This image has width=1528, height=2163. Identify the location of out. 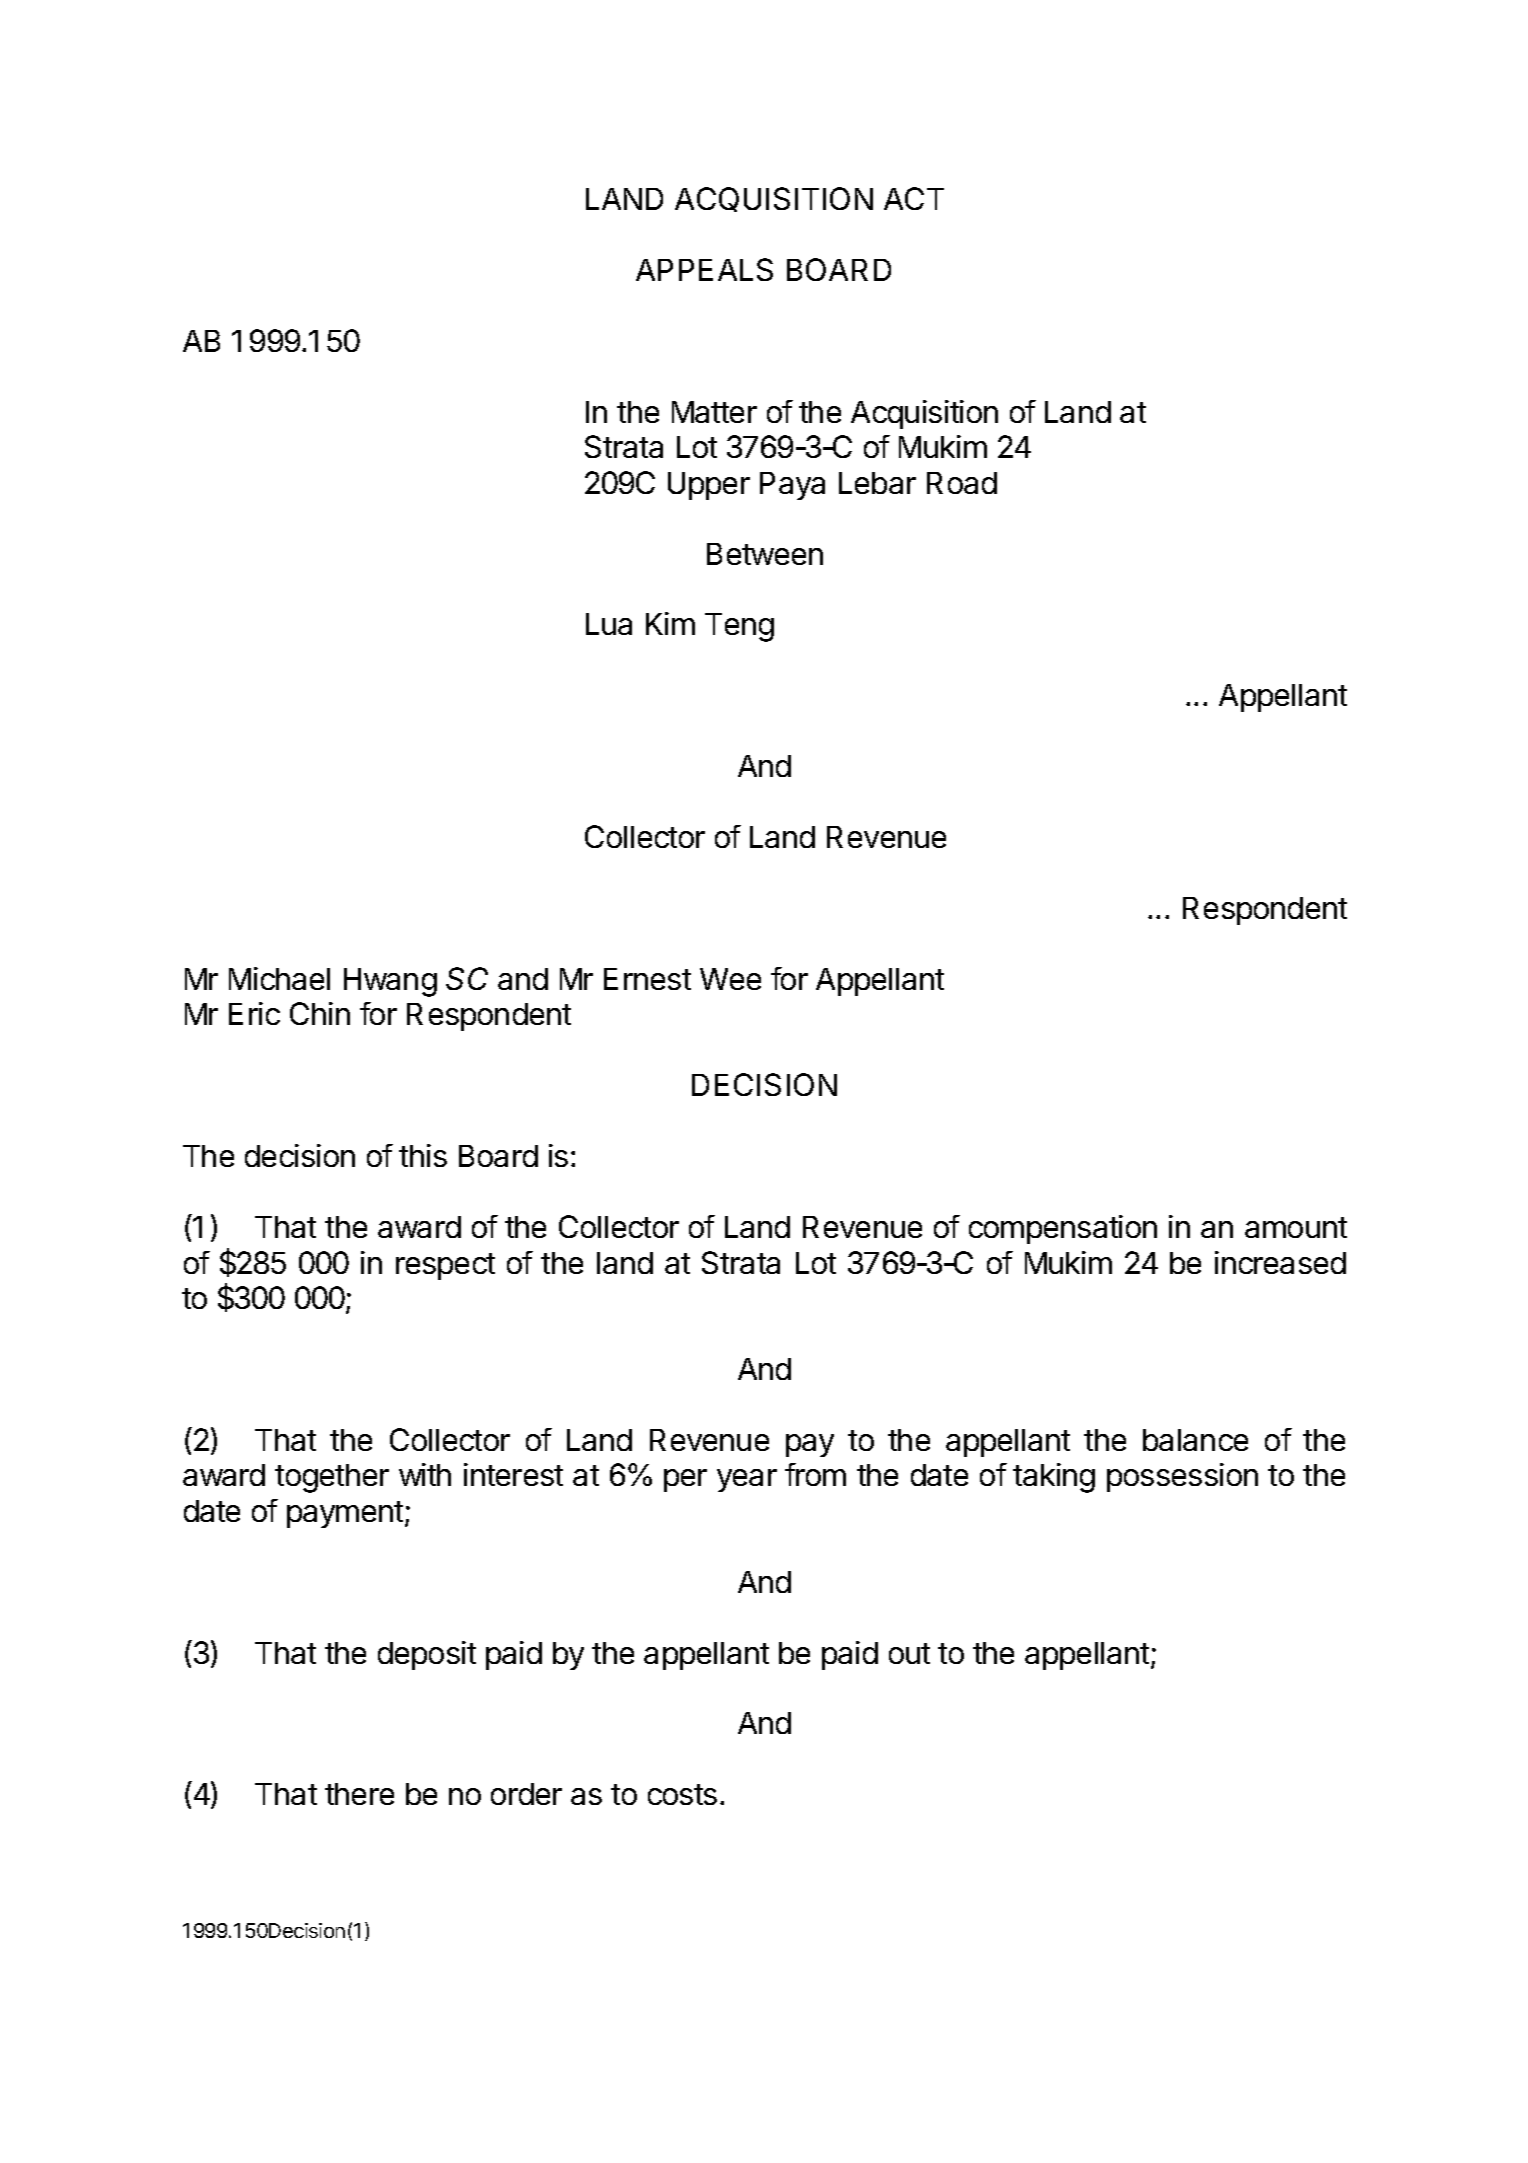
(909, 1653).
